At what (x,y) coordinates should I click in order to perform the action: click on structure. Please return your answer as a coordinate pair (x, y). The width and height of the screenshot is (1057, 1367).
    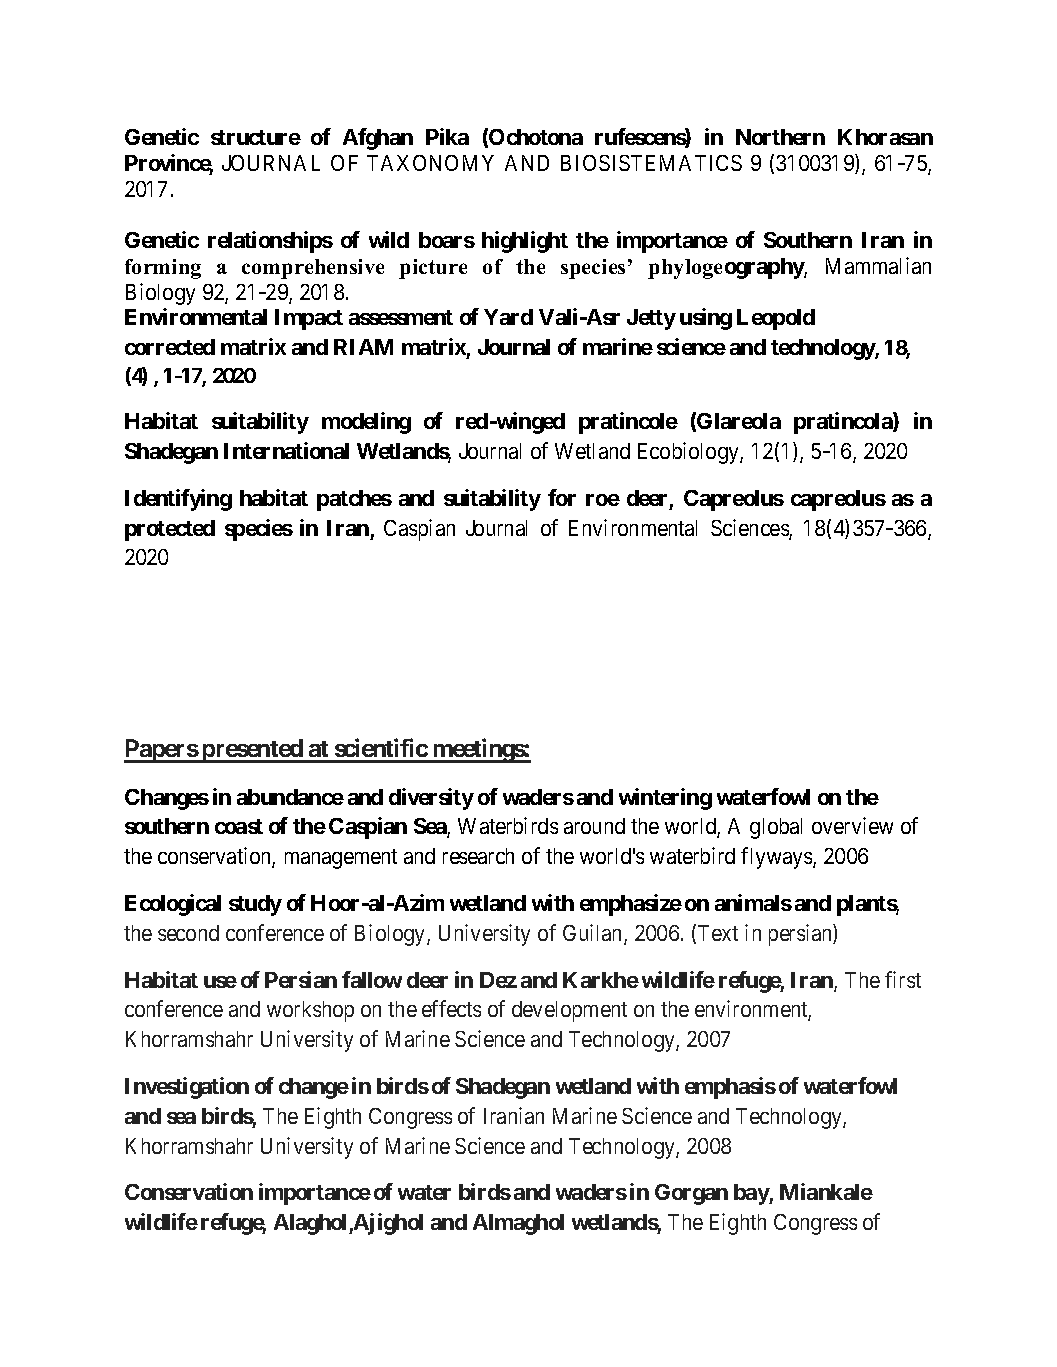
    Looking at the image, I should click on (256, 137).
